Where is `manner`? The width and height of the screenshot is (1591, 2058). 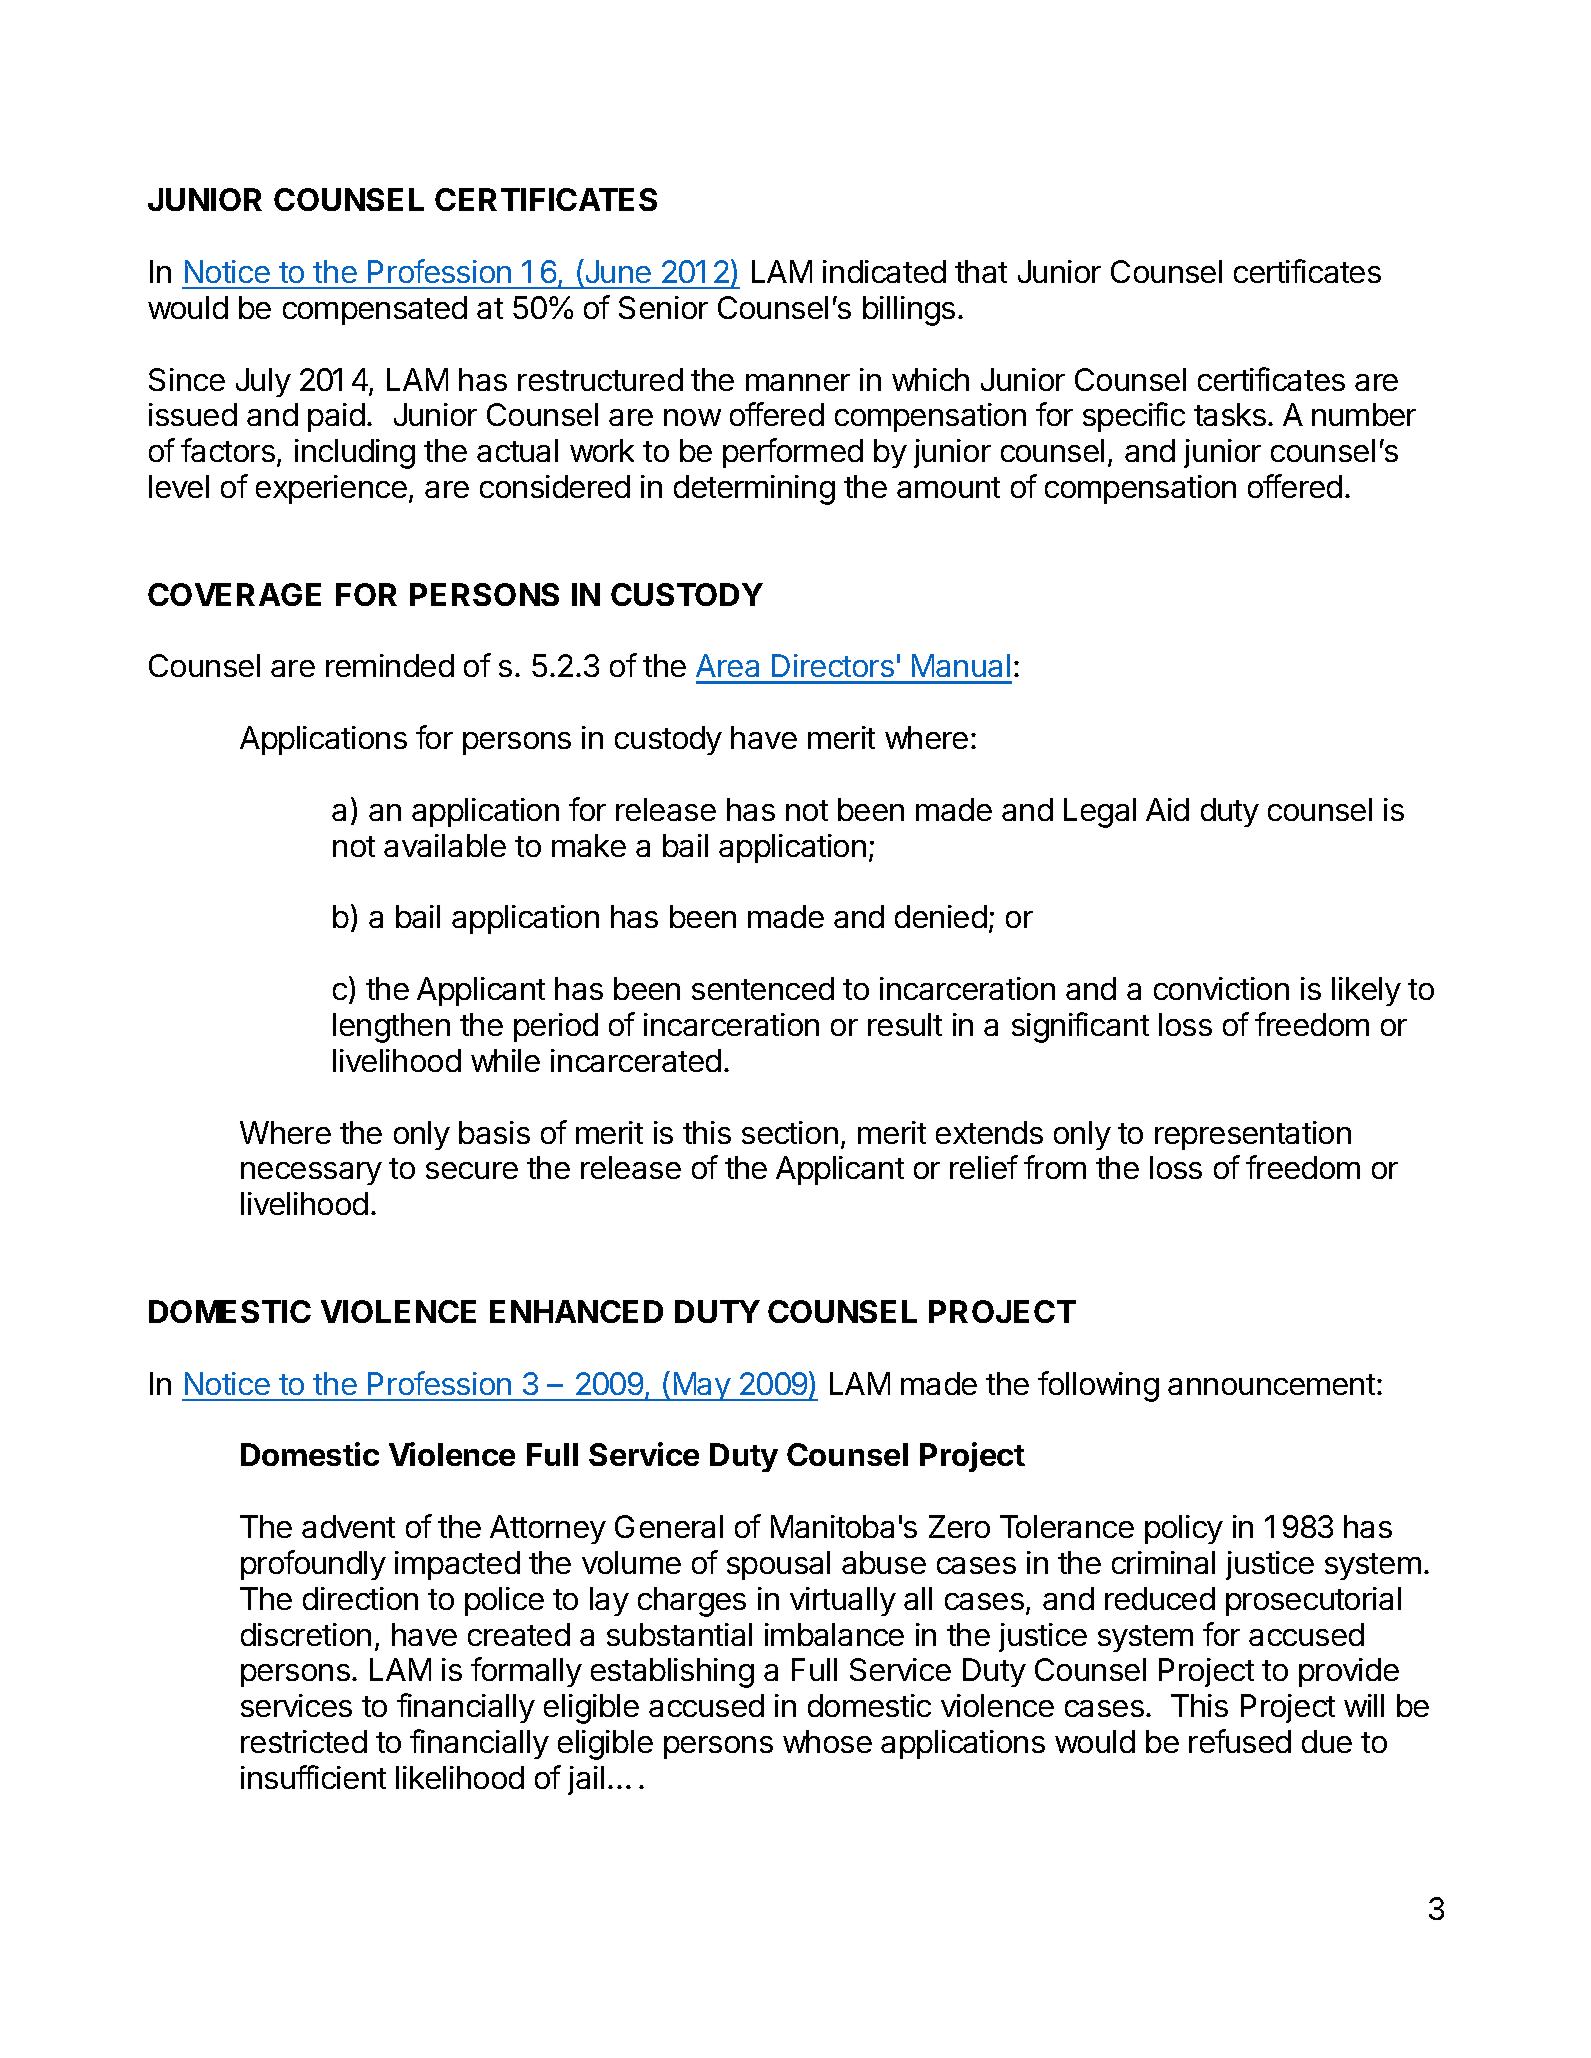
manner is located at coordinates (798, 382).
